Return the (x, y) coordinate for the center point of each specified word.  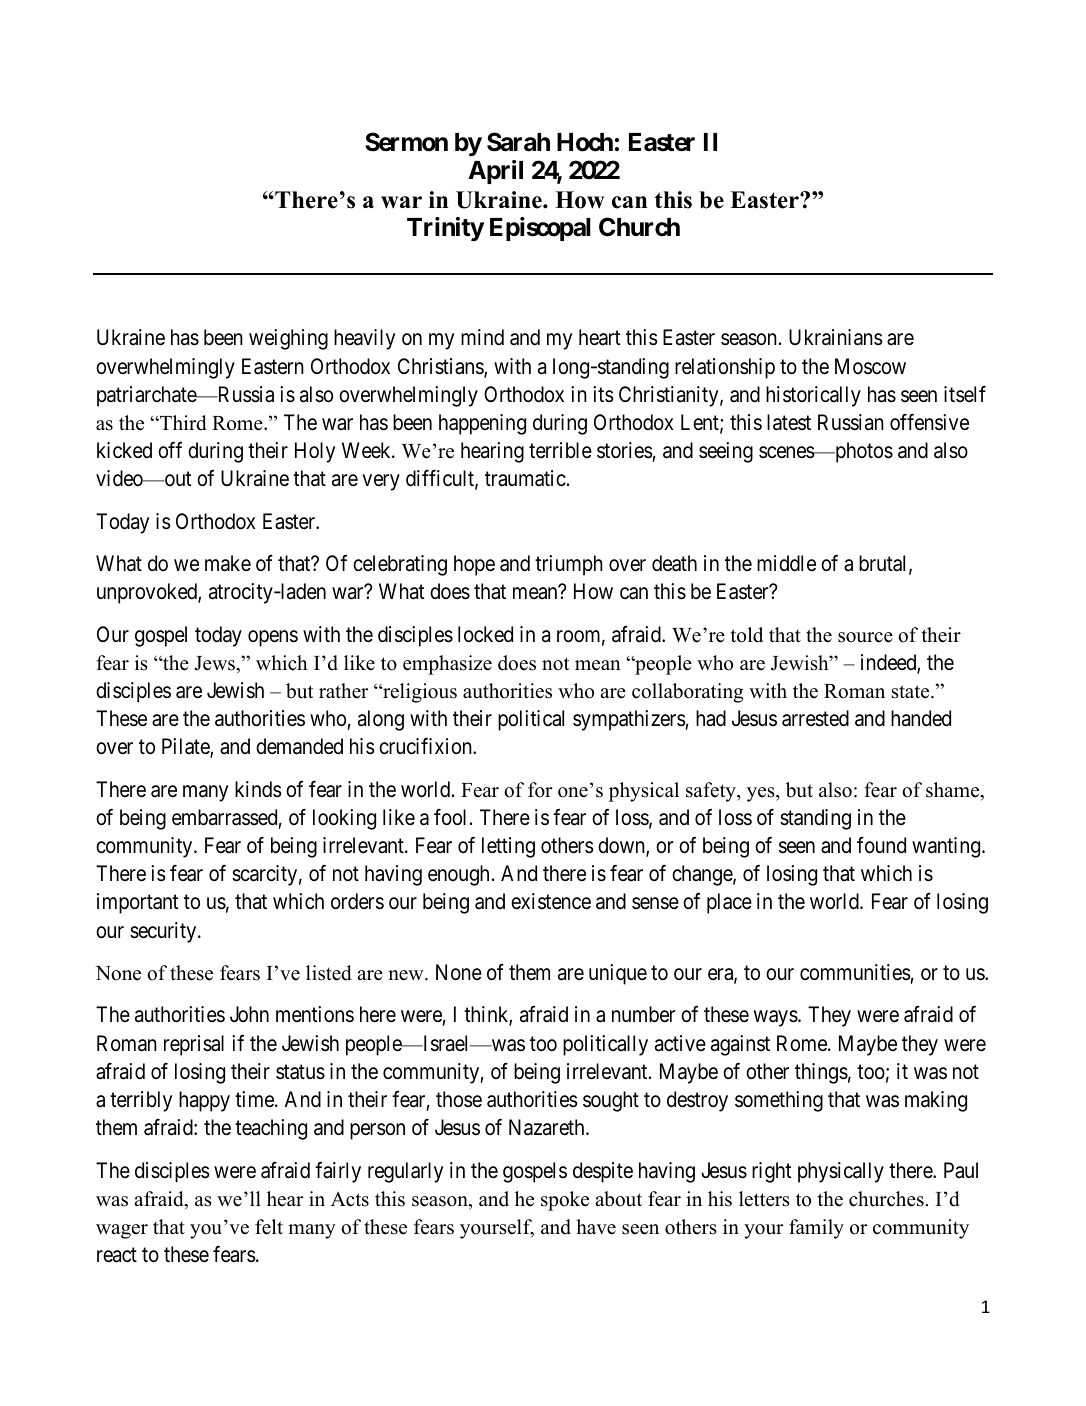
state (912, 692)
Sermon (406, 142)
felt (269, 1227)
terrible (560, 450)
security (164, 932)
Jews (215, 663)
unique (618, 974)
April (495, 172)
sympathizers (629, 720)
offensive (929, 421)
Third (182, 423)
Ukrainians (836, 337)
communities (855, 972)
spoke (565, 1201)
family (816, 1229)
